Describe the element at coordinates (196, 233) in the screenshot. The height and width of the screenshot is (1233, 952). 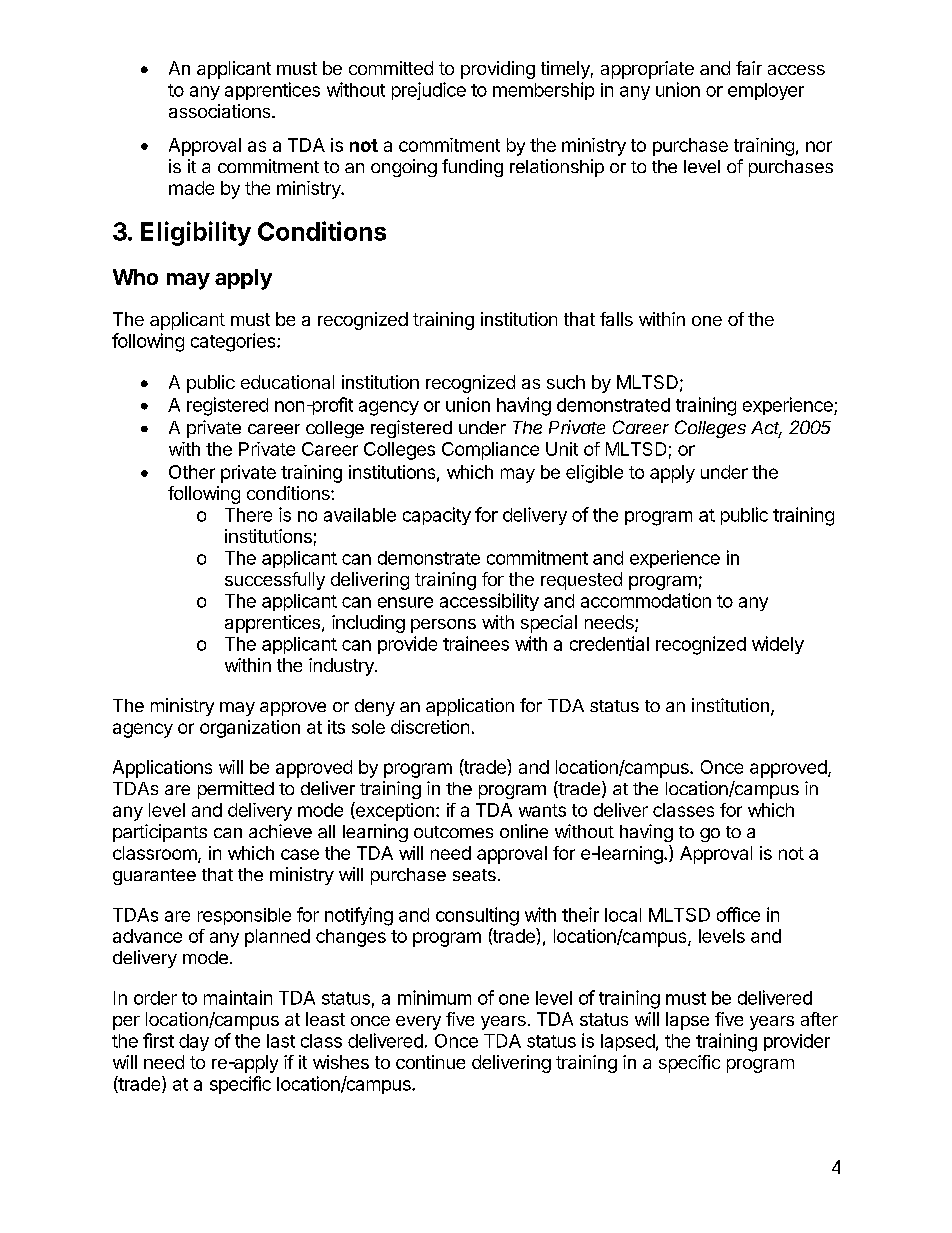
I see `Eligibility` at that location.
